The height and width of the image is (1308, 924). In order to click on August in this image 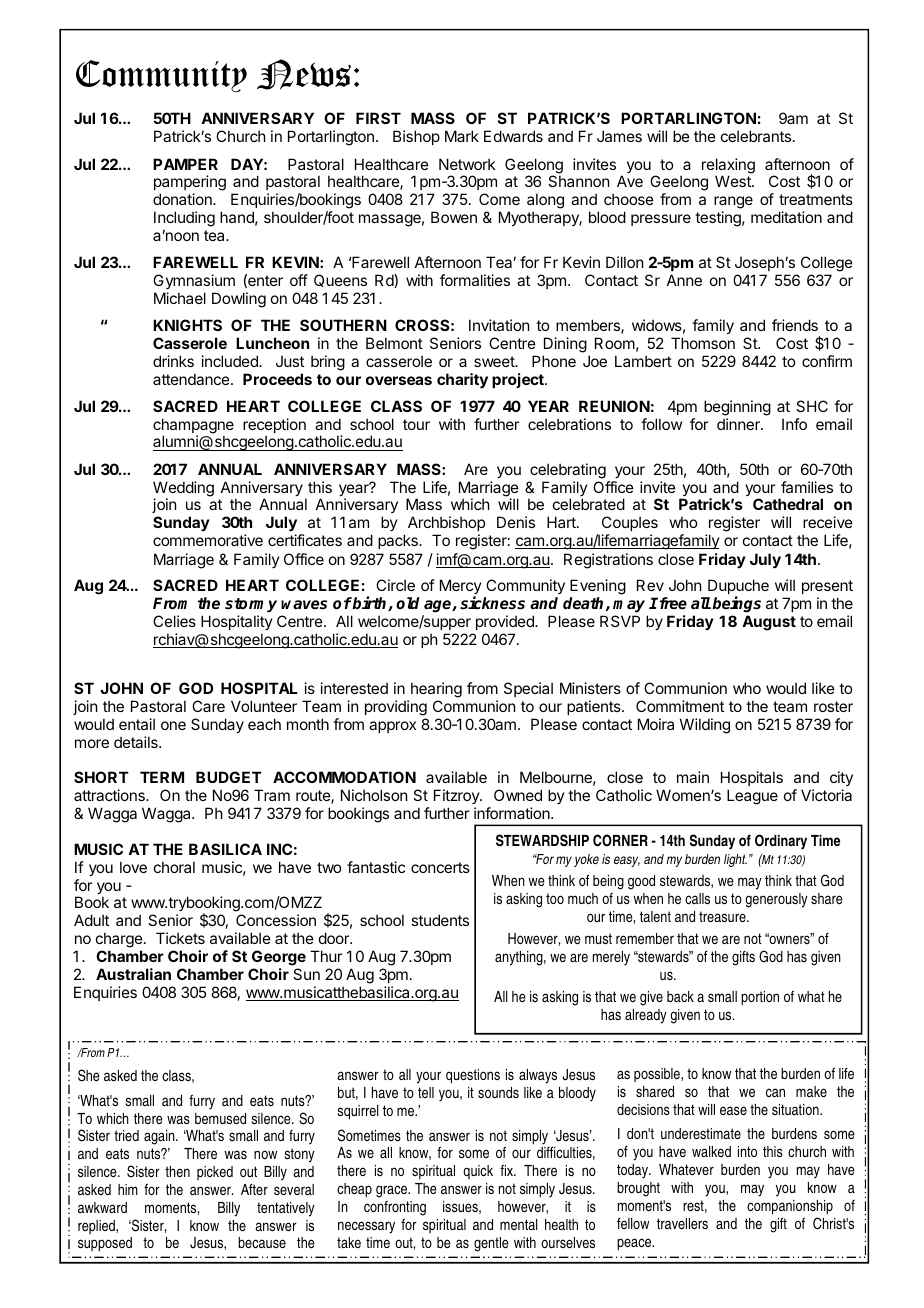, I will do `click(769, 623)`.
